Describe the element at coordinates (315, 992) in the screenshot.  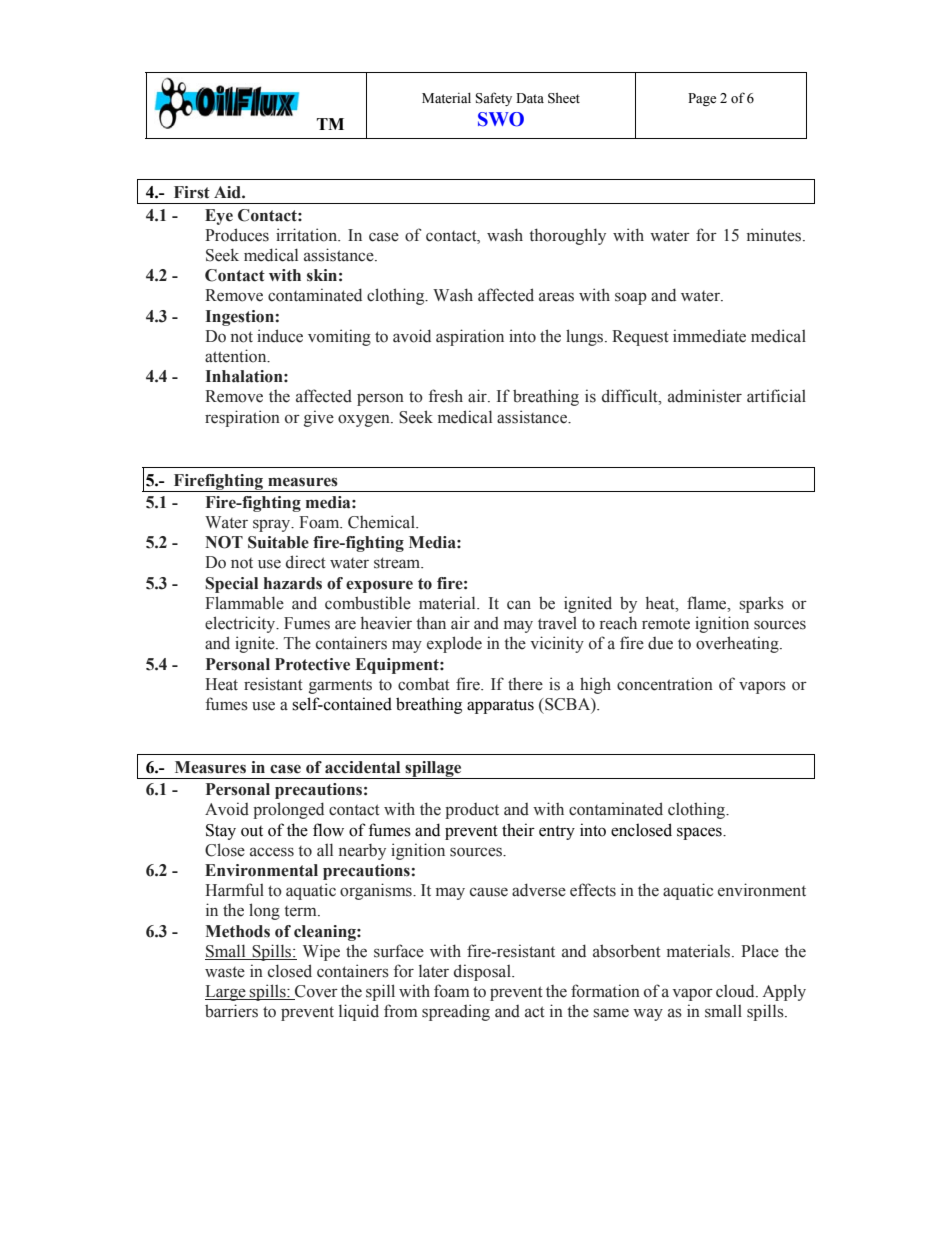
I see `Cover` at that location.
